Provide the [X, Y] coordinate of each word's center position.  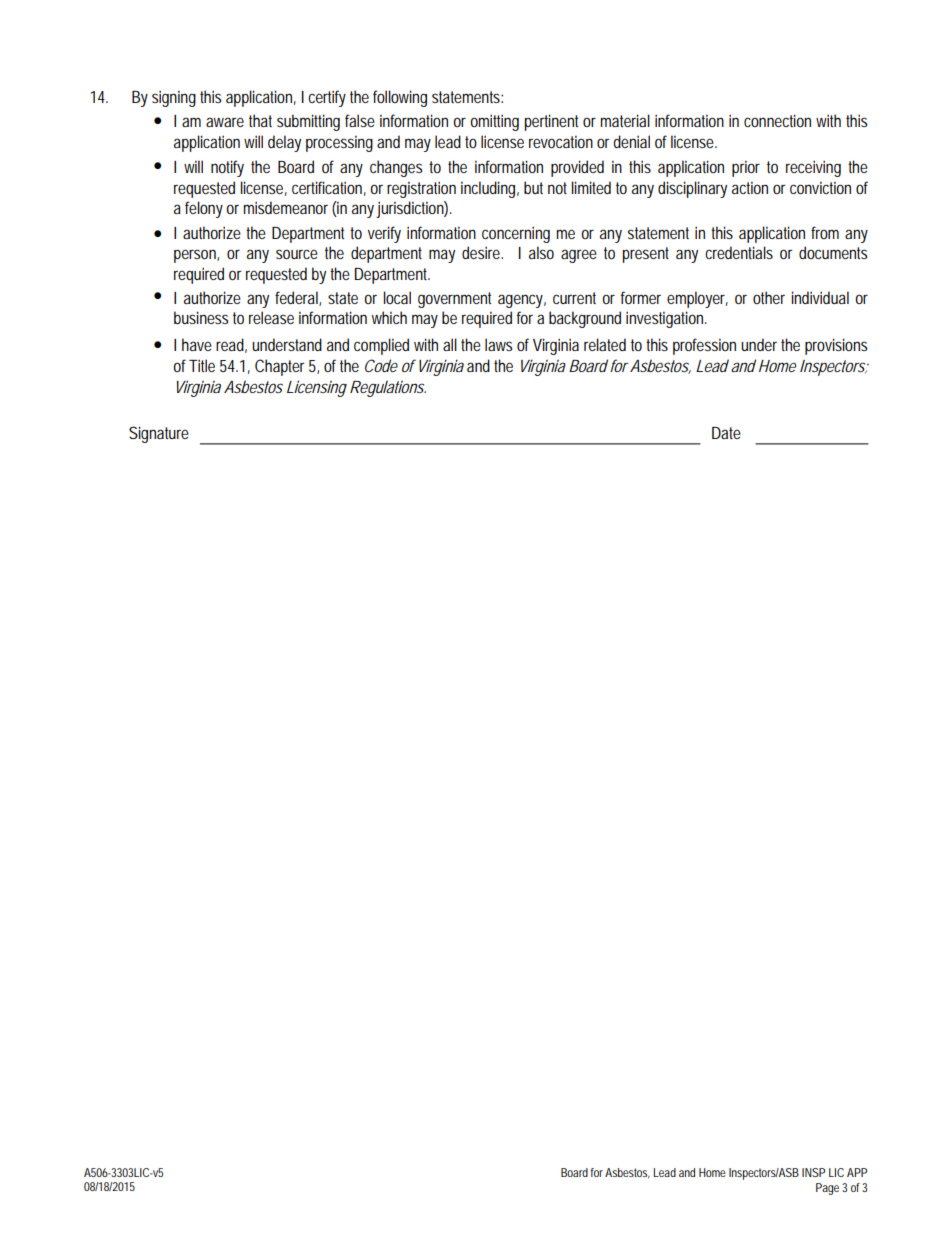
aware [225, 122]
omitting [494, 122]
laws [498, 344]
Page [827, 1189]
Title [202, 365]
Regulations [387, 388]
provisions [836, 346]
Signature [159, 434]
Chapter [280, 367]
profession [704, 346]
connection [777, 120]
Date [726, 433]
